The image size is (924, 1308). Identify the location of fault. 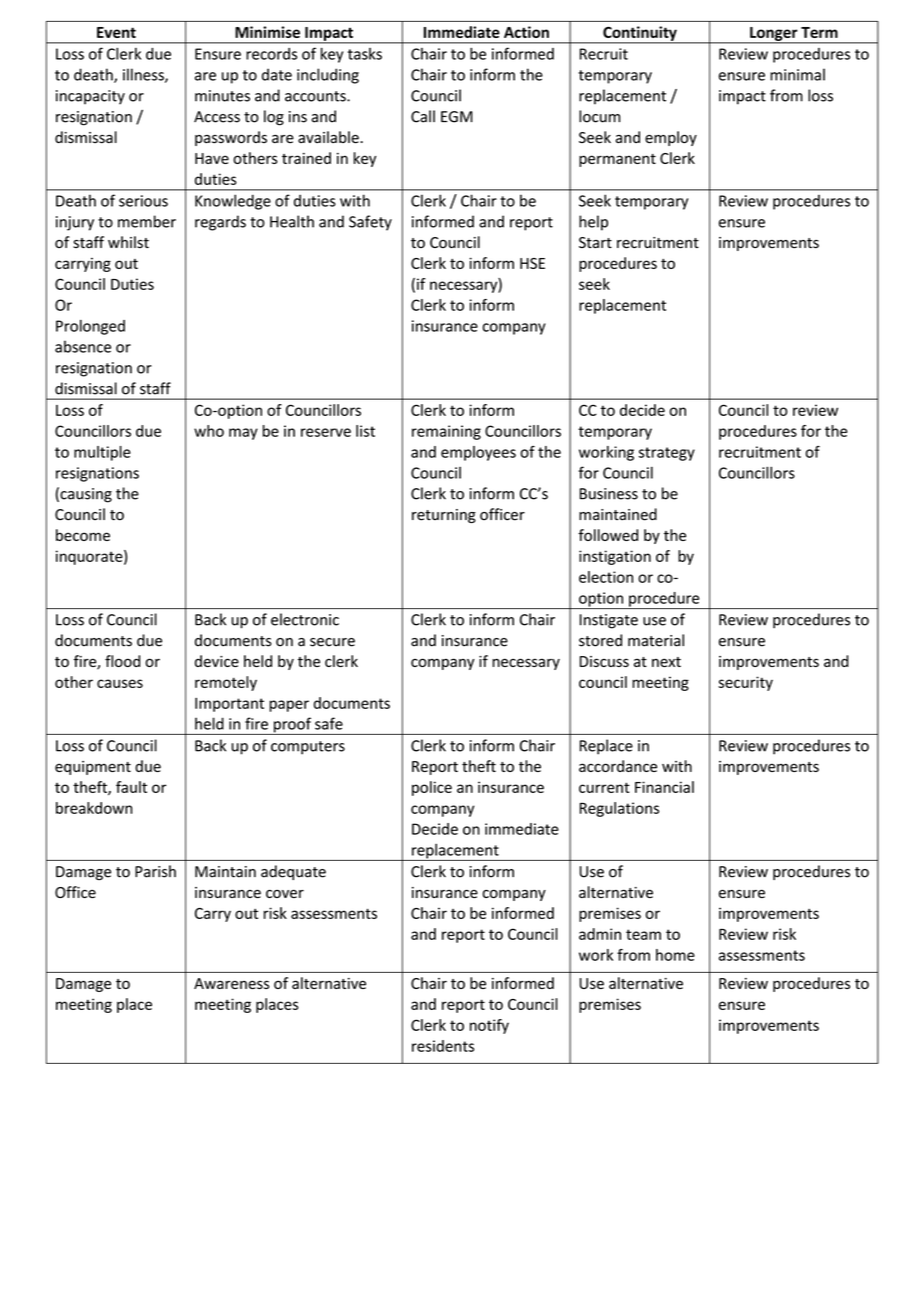
(131, 787).
